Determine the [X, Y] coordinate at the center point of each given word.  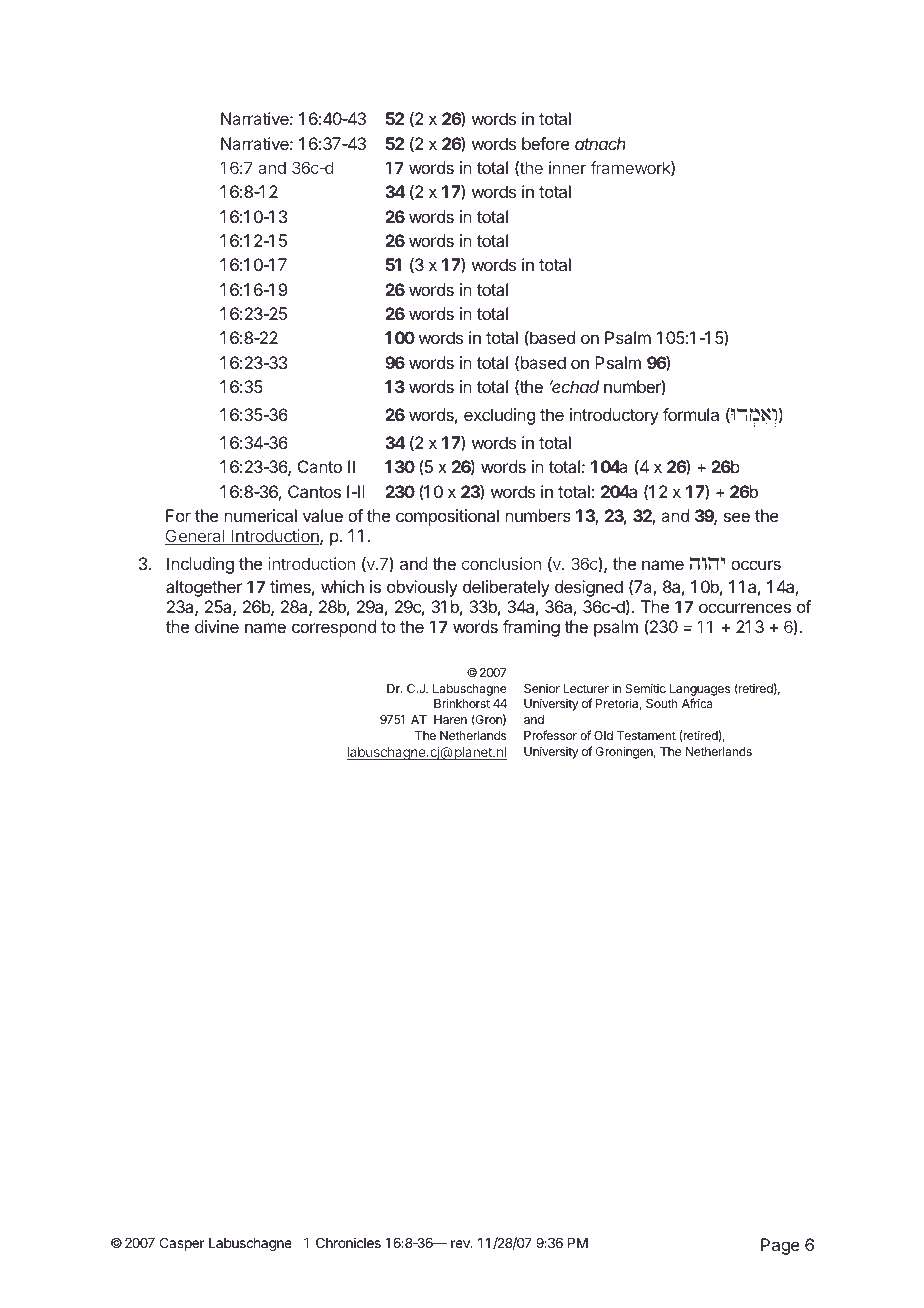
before [546, 143]
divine [217, 626]
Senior [542, 688]
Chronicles [348, 1242]
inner [567, 167]
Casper [182, 1244]
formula [691, 414]
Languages [700, 690]
